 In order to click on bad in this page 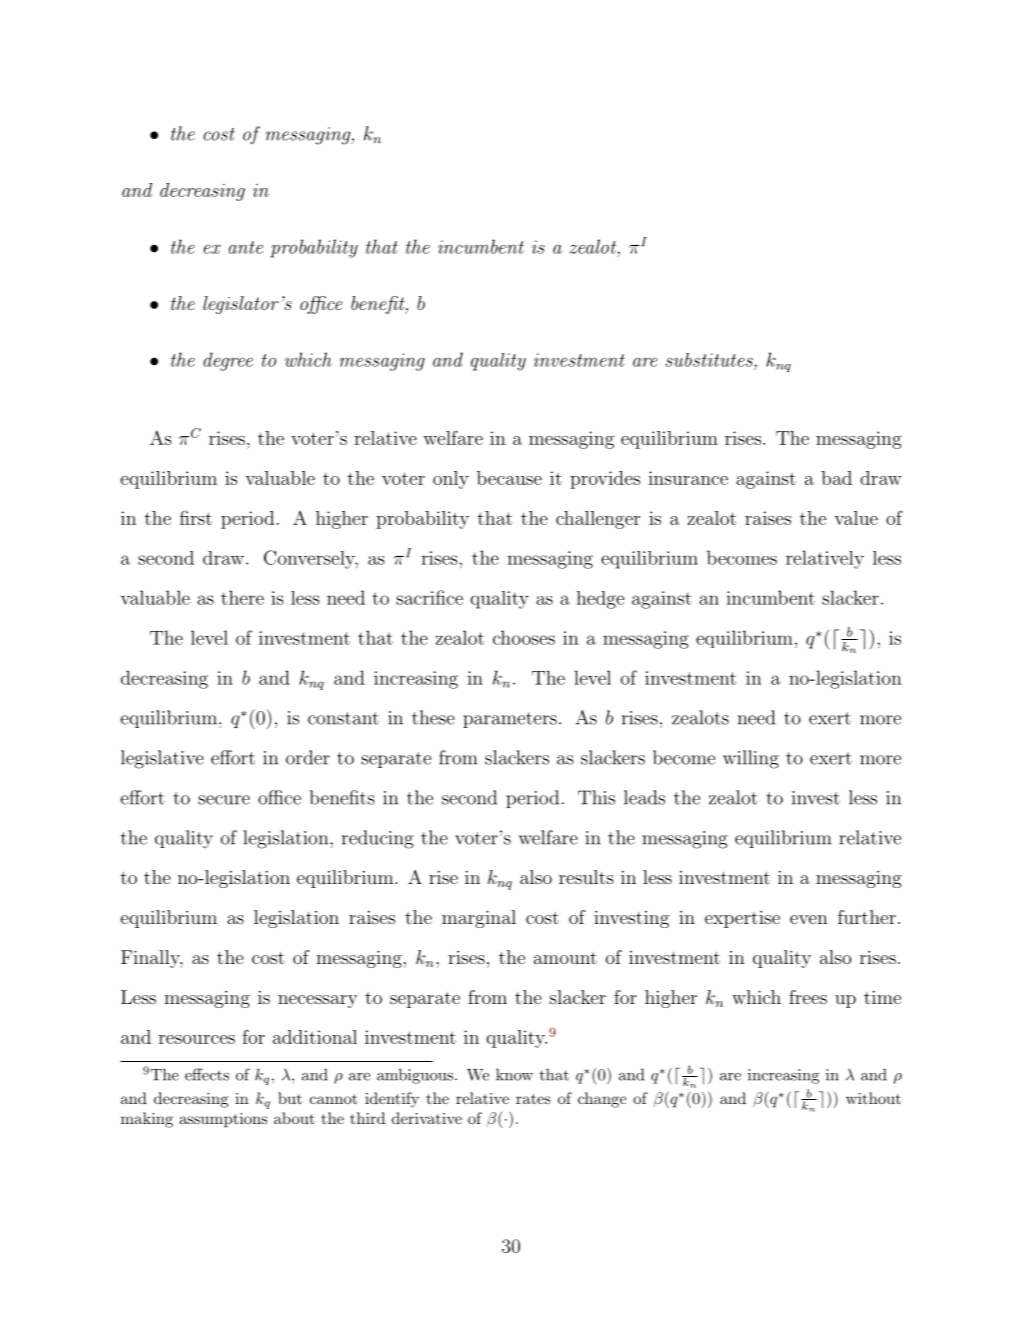, I will do `click(836, 478)`.
